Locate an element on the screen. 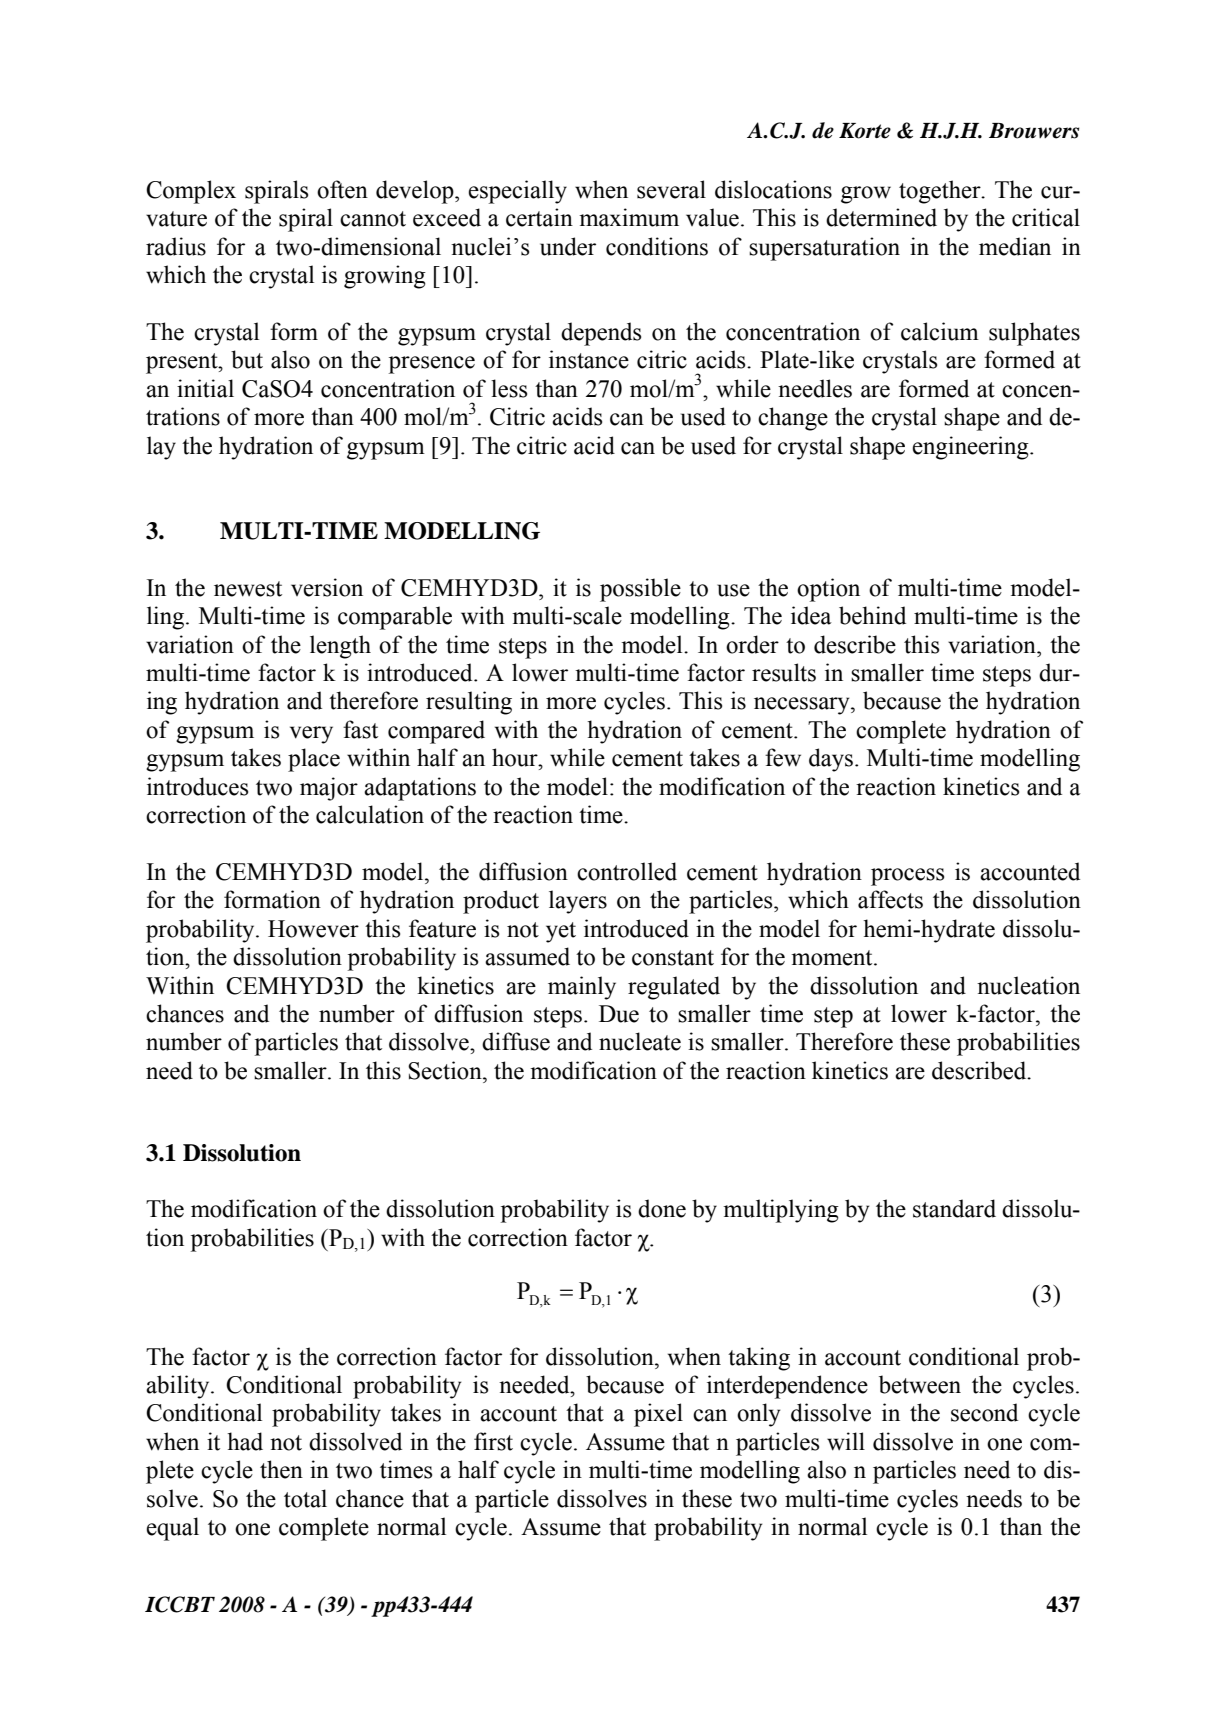 This screenshot has width=1226, height=1734. maximum is located at coordinates (629, 217).
